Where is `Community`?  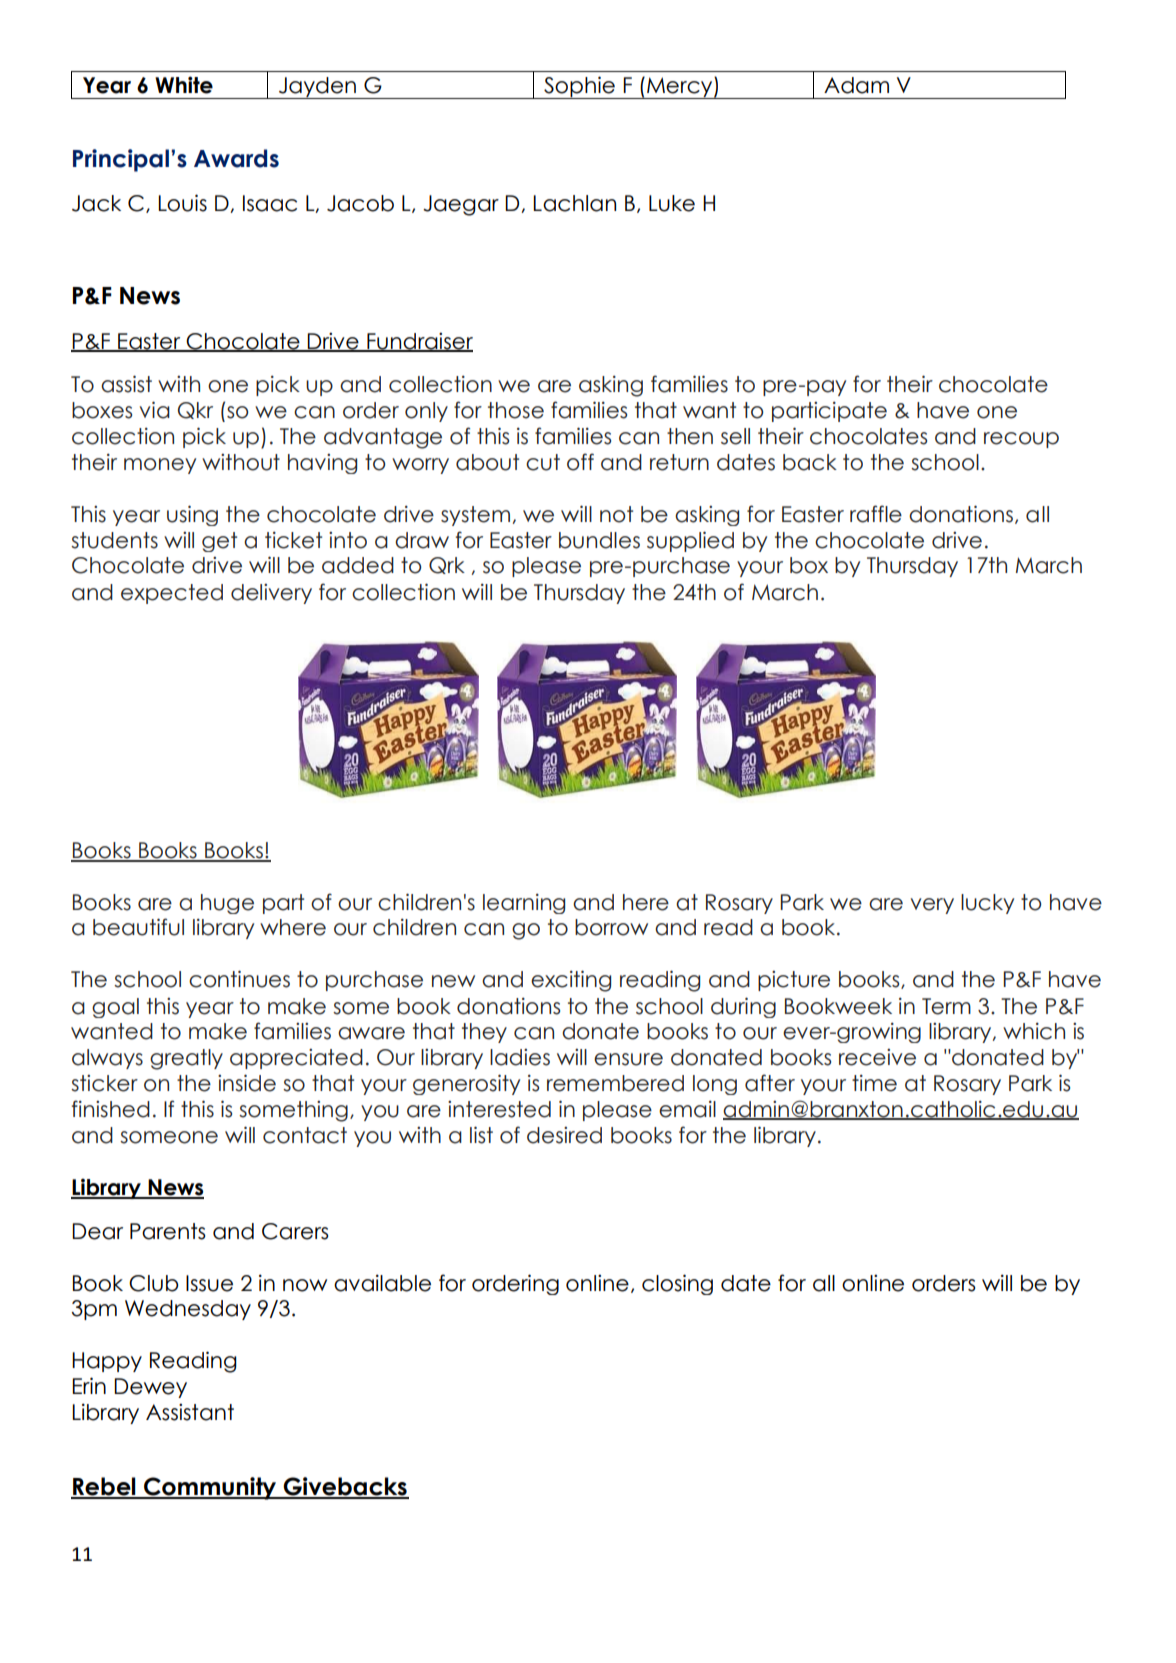
Community is located at coordinates (210, 1488).
